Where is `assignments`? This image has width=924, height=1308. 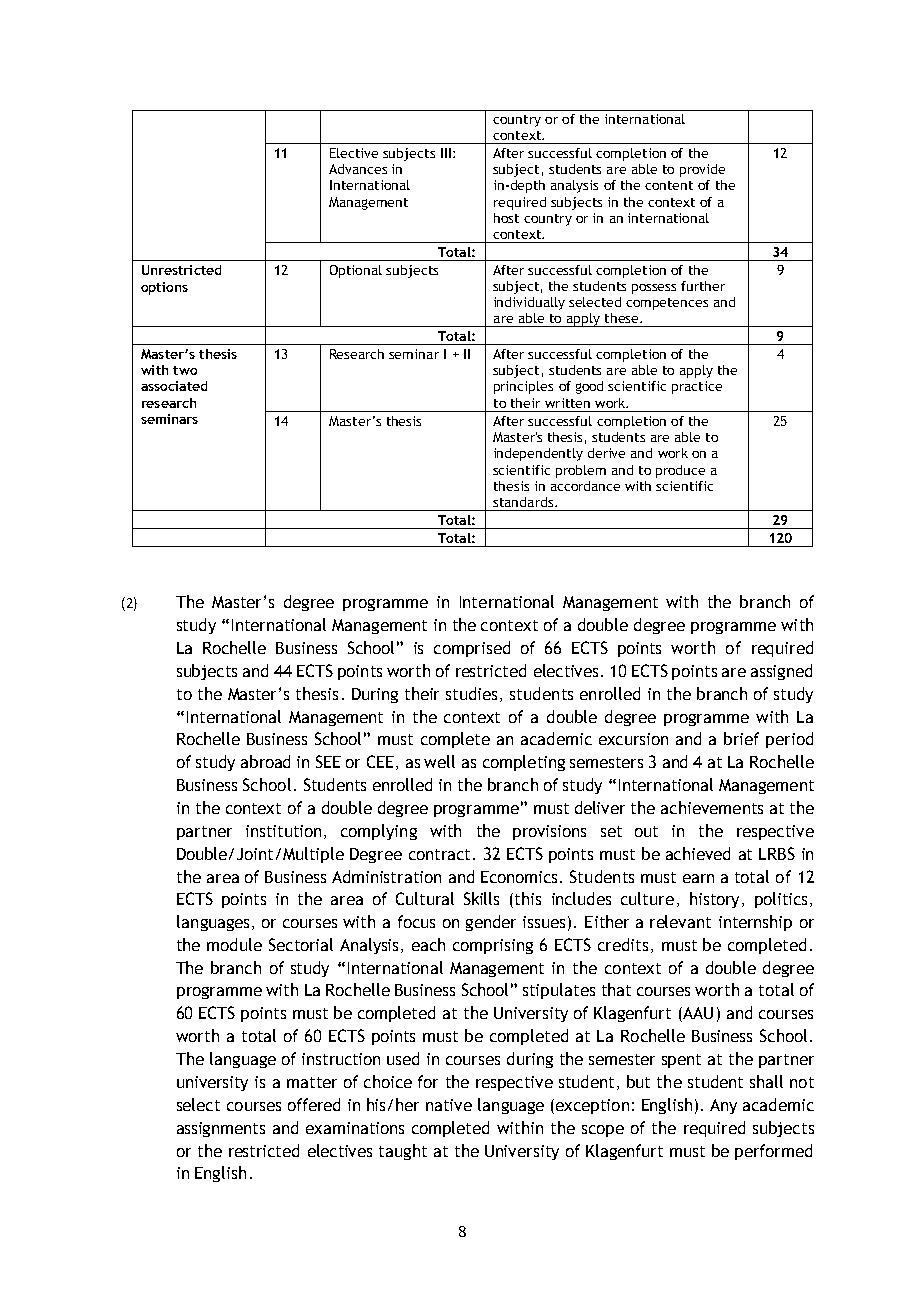
assignments is located at coordinates (221, 1129).
